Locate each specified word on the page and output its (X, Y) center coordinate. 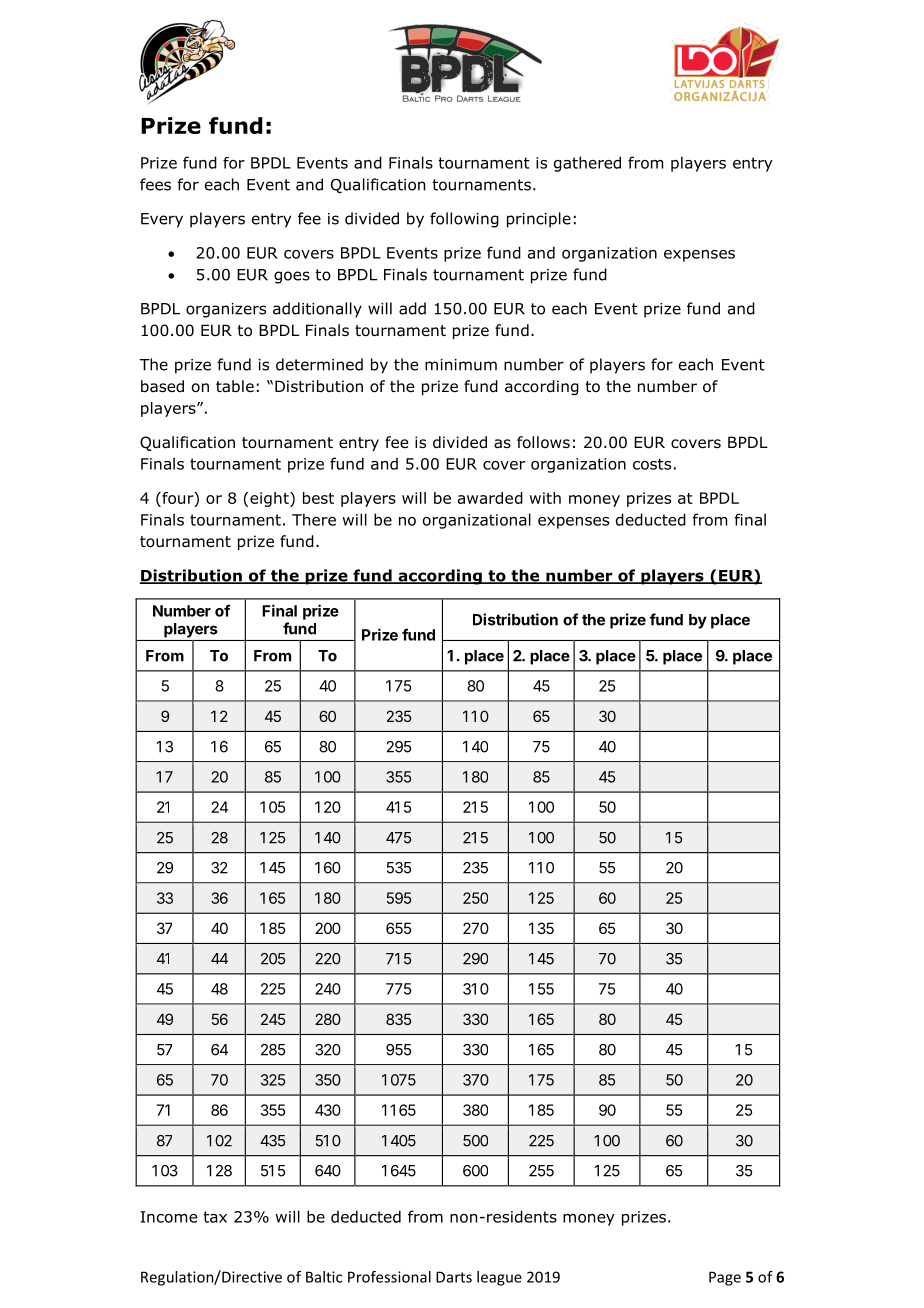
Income (169, 1217)
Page (725, 1278)
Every (162, 220)
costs (652, 464)
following (464, 220)
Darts (454, 1277)
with (545, 498)
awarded (490, 498)
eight (270, 499)
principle (539, 220)
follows (543, 442)
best (318, 498)
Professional (389, 1277)
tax (215, 1217)
